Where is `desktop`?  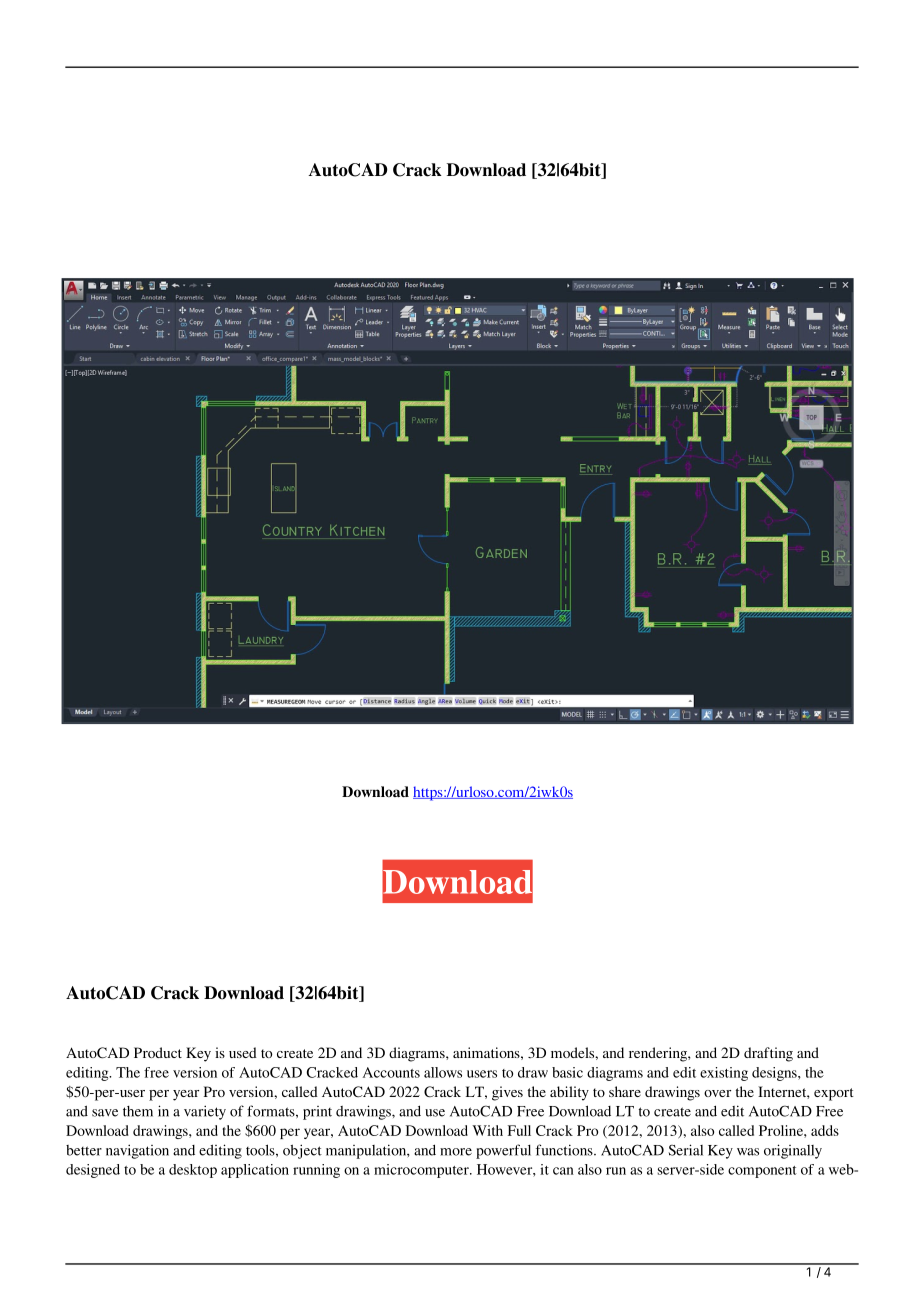
desktop is located at coordinates (193, 1171).
